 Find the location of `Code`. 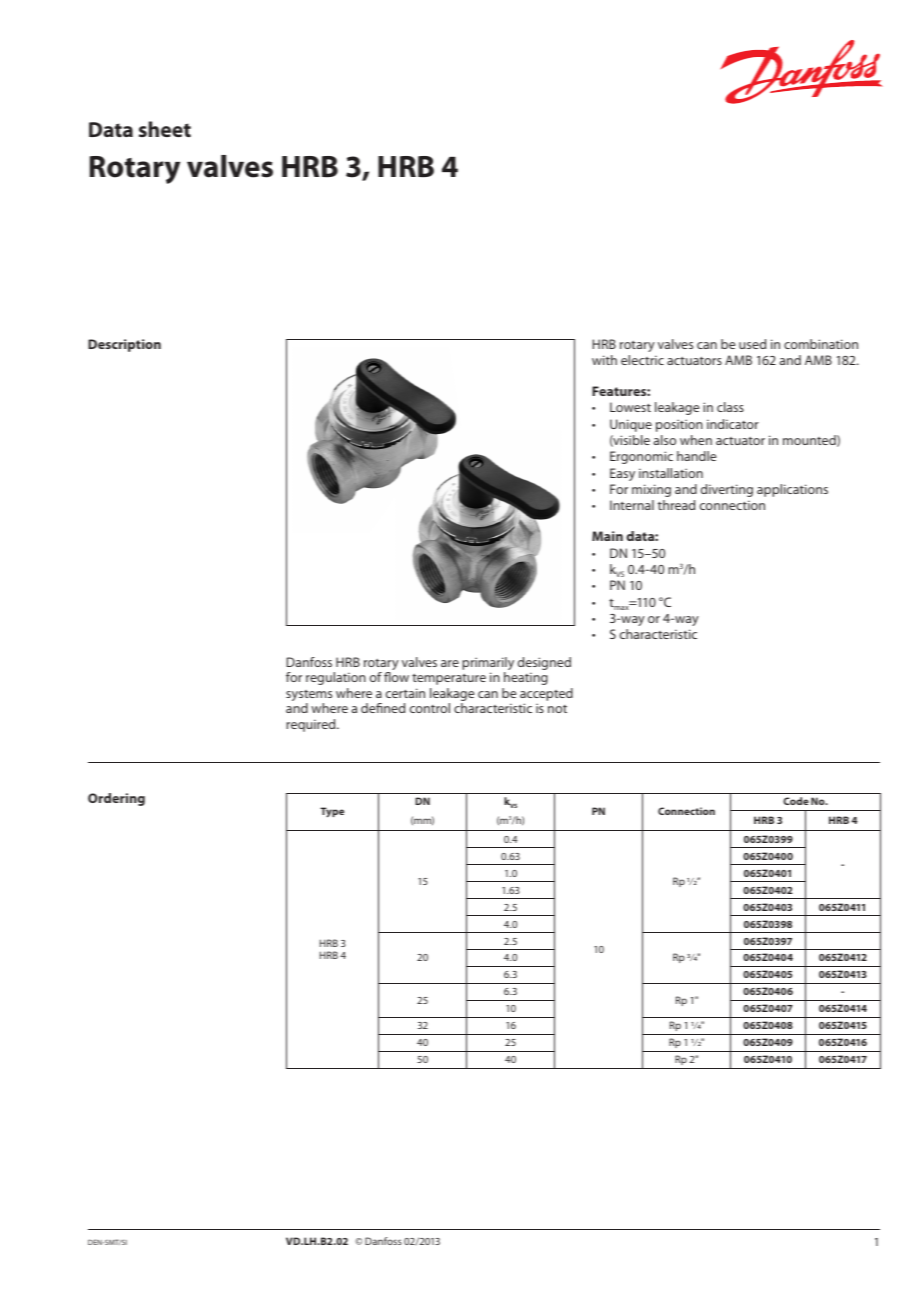

Code is located at coordinates (796, 801).
